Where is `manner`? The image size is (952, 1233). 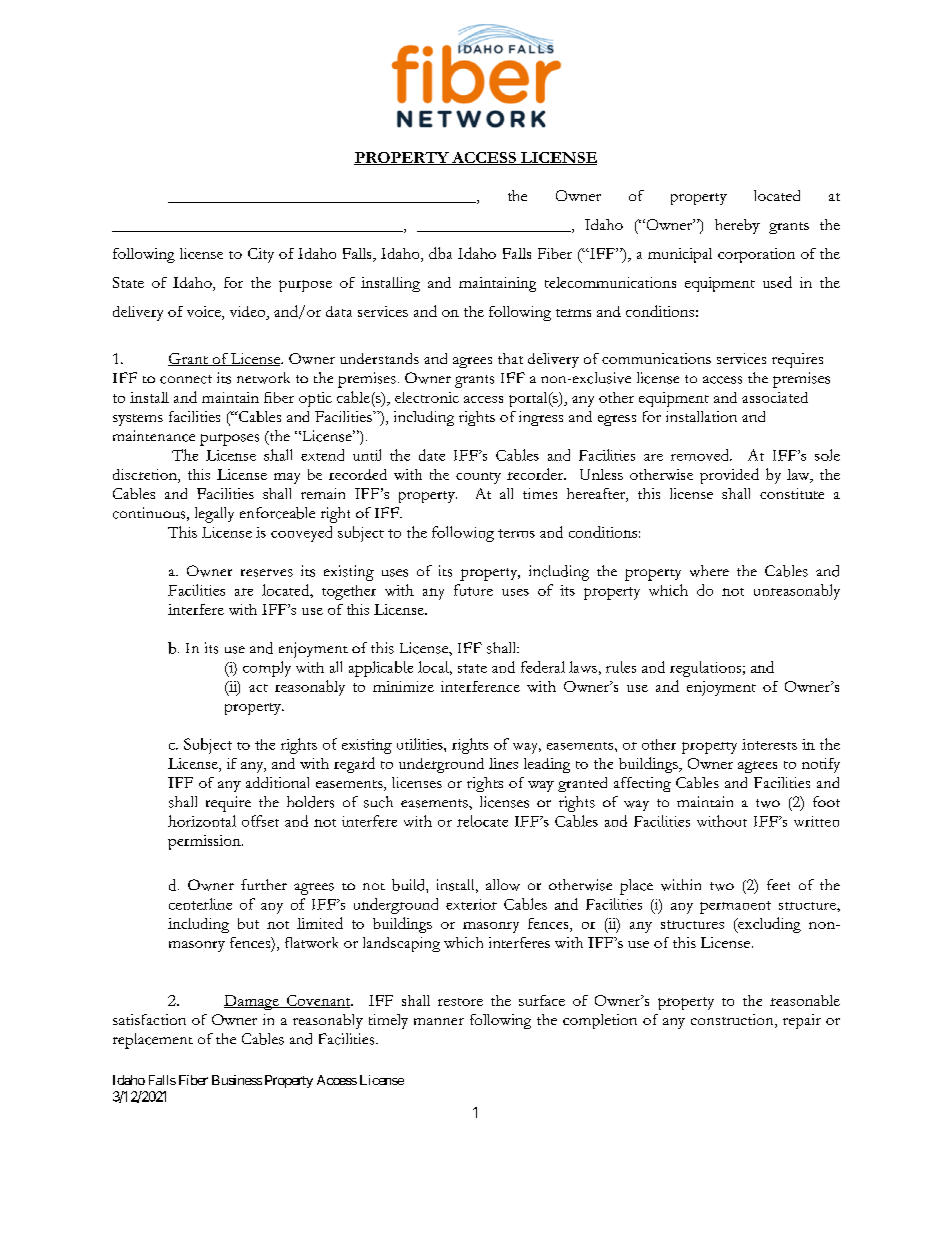
manner is located at coordinates (439, 1021).
